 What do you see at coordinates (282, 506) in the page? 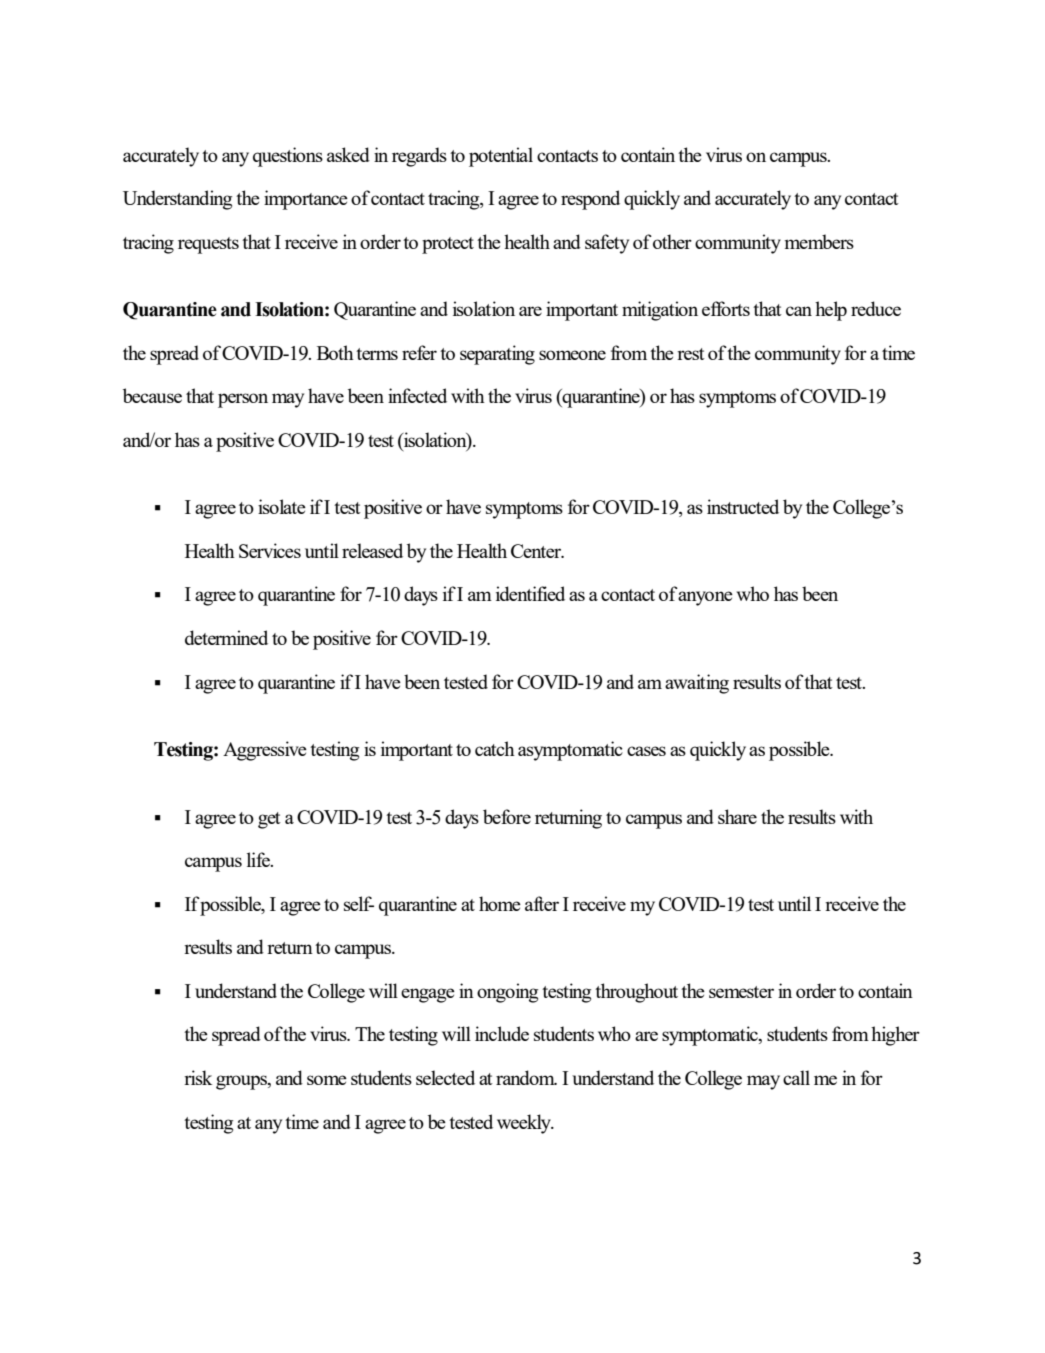
I see `isolate` at bounding box center [282, 506].
